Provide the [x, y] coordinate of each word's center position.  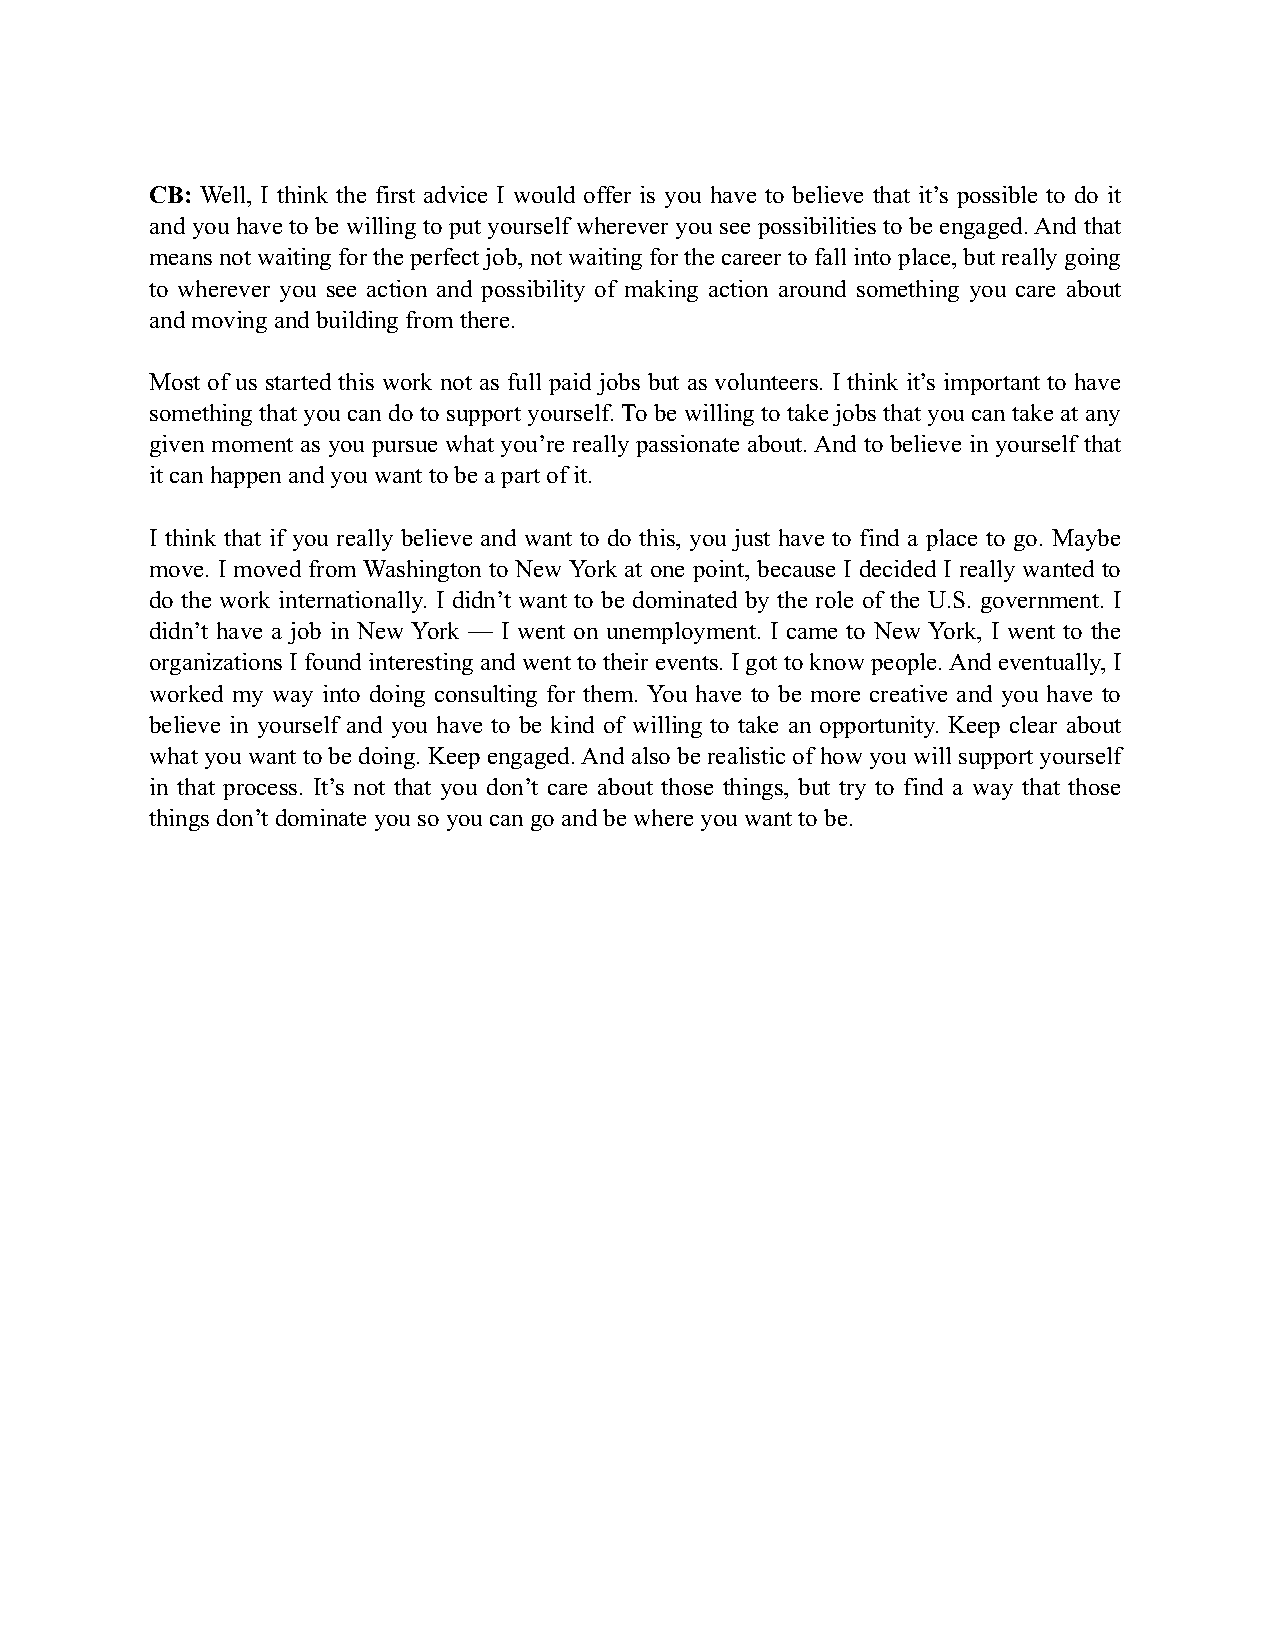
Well [224, 194]
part [520, 478]
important [992, 384]
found [333, 661]
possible [997, 197]
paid [570, 384]
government [1041, 603]
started [298, 381]
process [260, 792]
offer [607, 194]
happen [246, 477]
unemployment [683, 633]
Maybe [1086, 540]
